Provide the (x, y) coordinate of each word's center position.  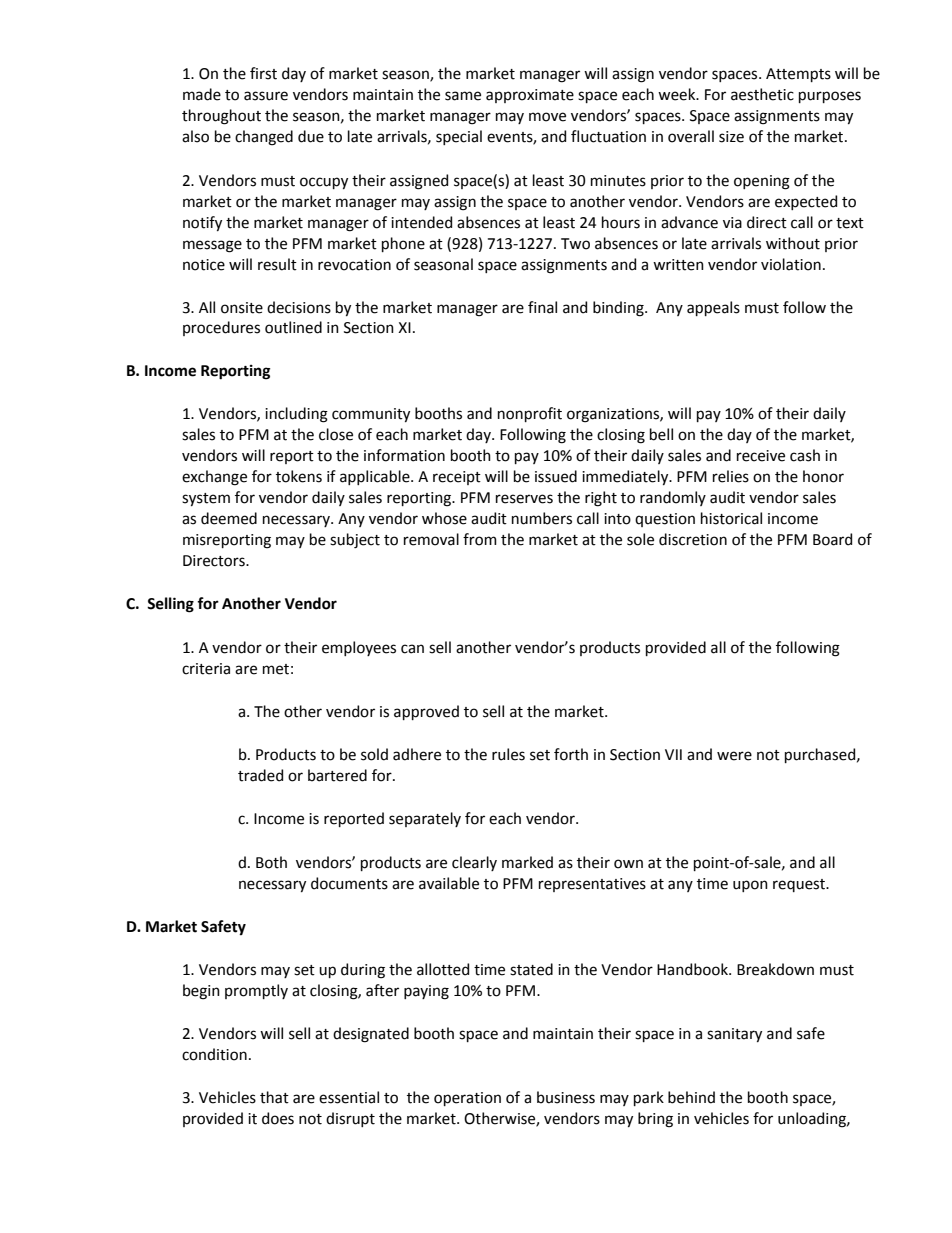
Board (832, 539)
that (274, 1097)
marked (527, 862)
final (542, 307)
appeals (713, 308)
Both (271, 862)
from (480, 539)
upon (750, 886)
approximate (530, 96)
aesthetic (762, 94)
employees (359, 648)
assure (266, 96)
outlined (293, 327)
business (566, 1097)
